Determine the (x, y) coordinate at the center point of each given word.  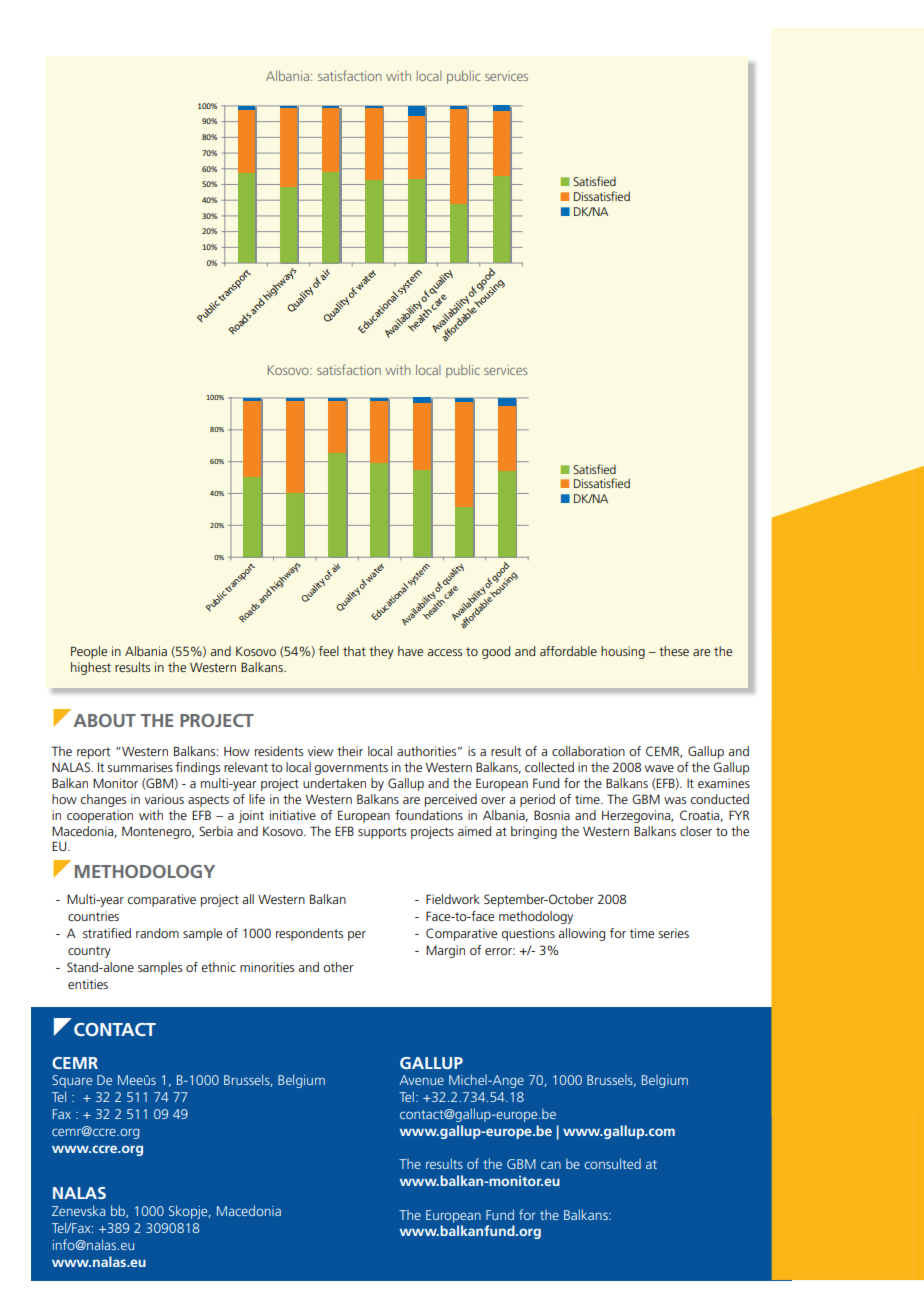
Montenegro (158, 832)
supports (382, 833)
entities (88, 984)
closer (696, 831)
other (338, 967)
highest (91, 668)
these (674, 651)
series (673, 933)
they (381, 652)
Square (72, 1081)
